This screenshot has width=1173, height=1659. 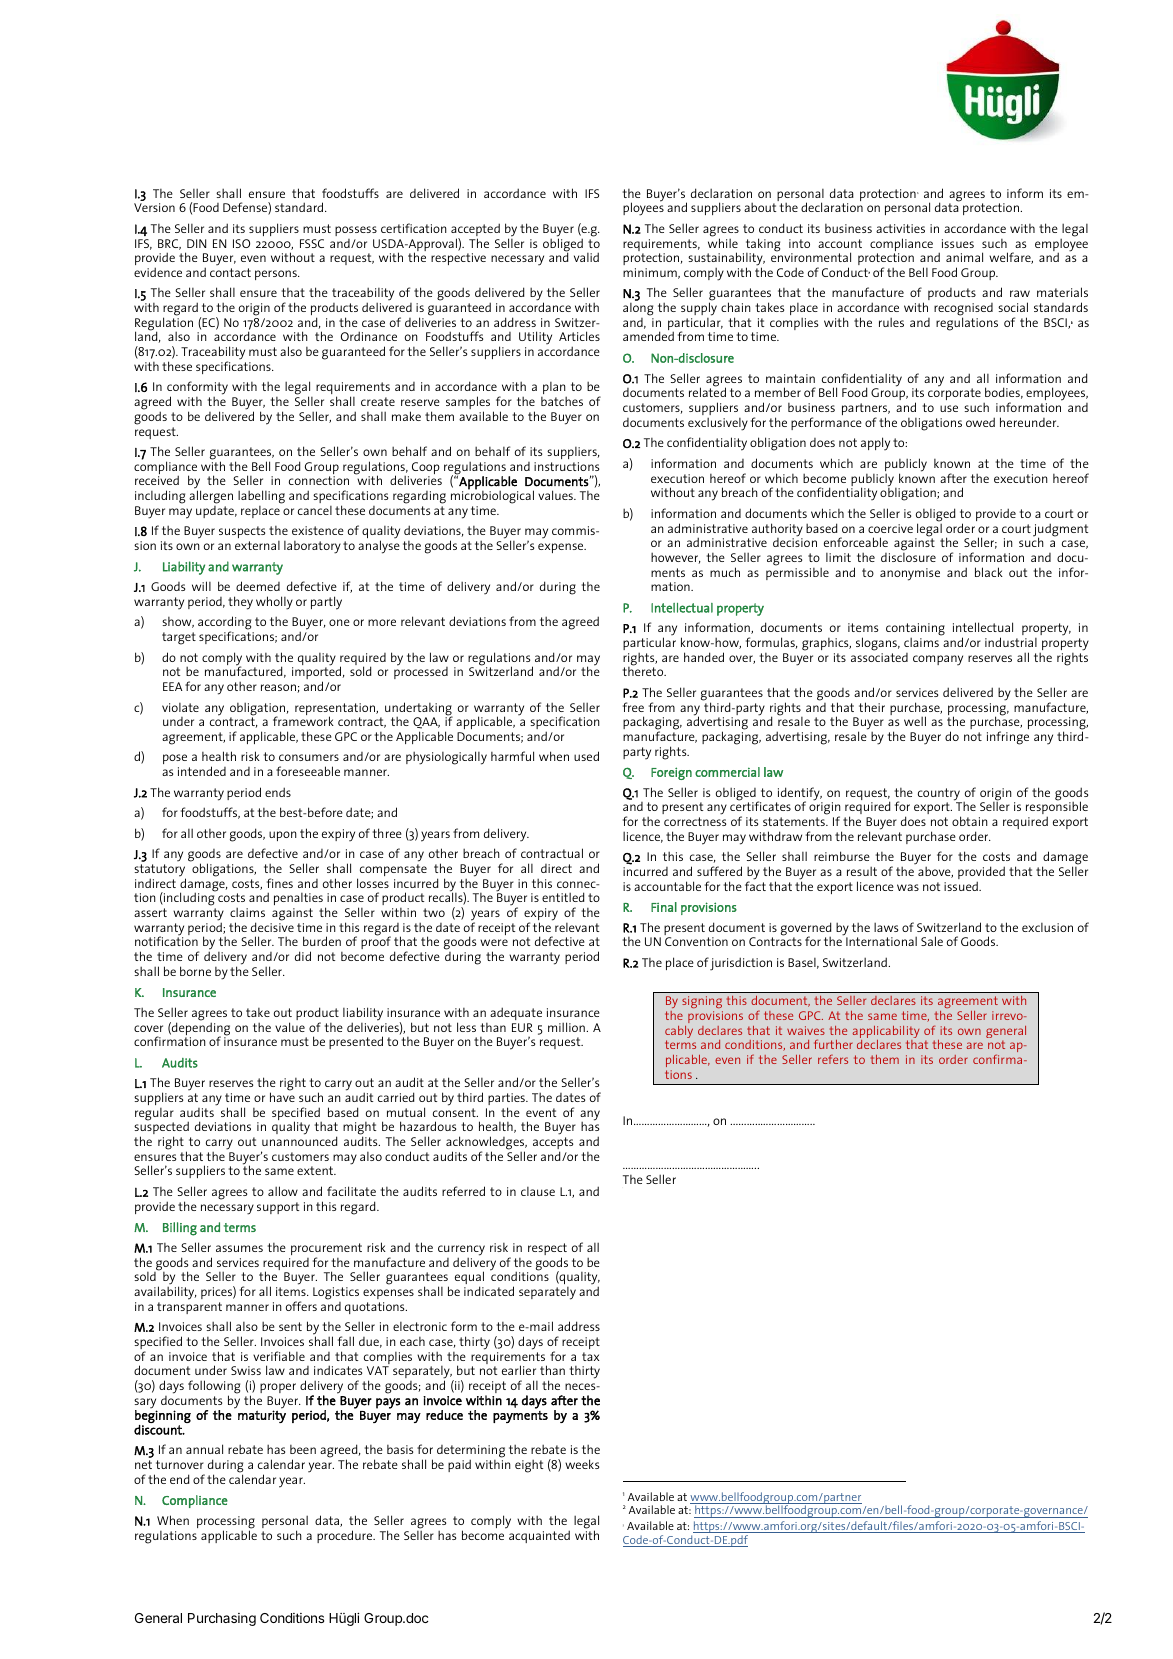 What do you see at coordinates (538, 1191) in the screenshot?
I see `clause` at bounding box center [538, 1191].
